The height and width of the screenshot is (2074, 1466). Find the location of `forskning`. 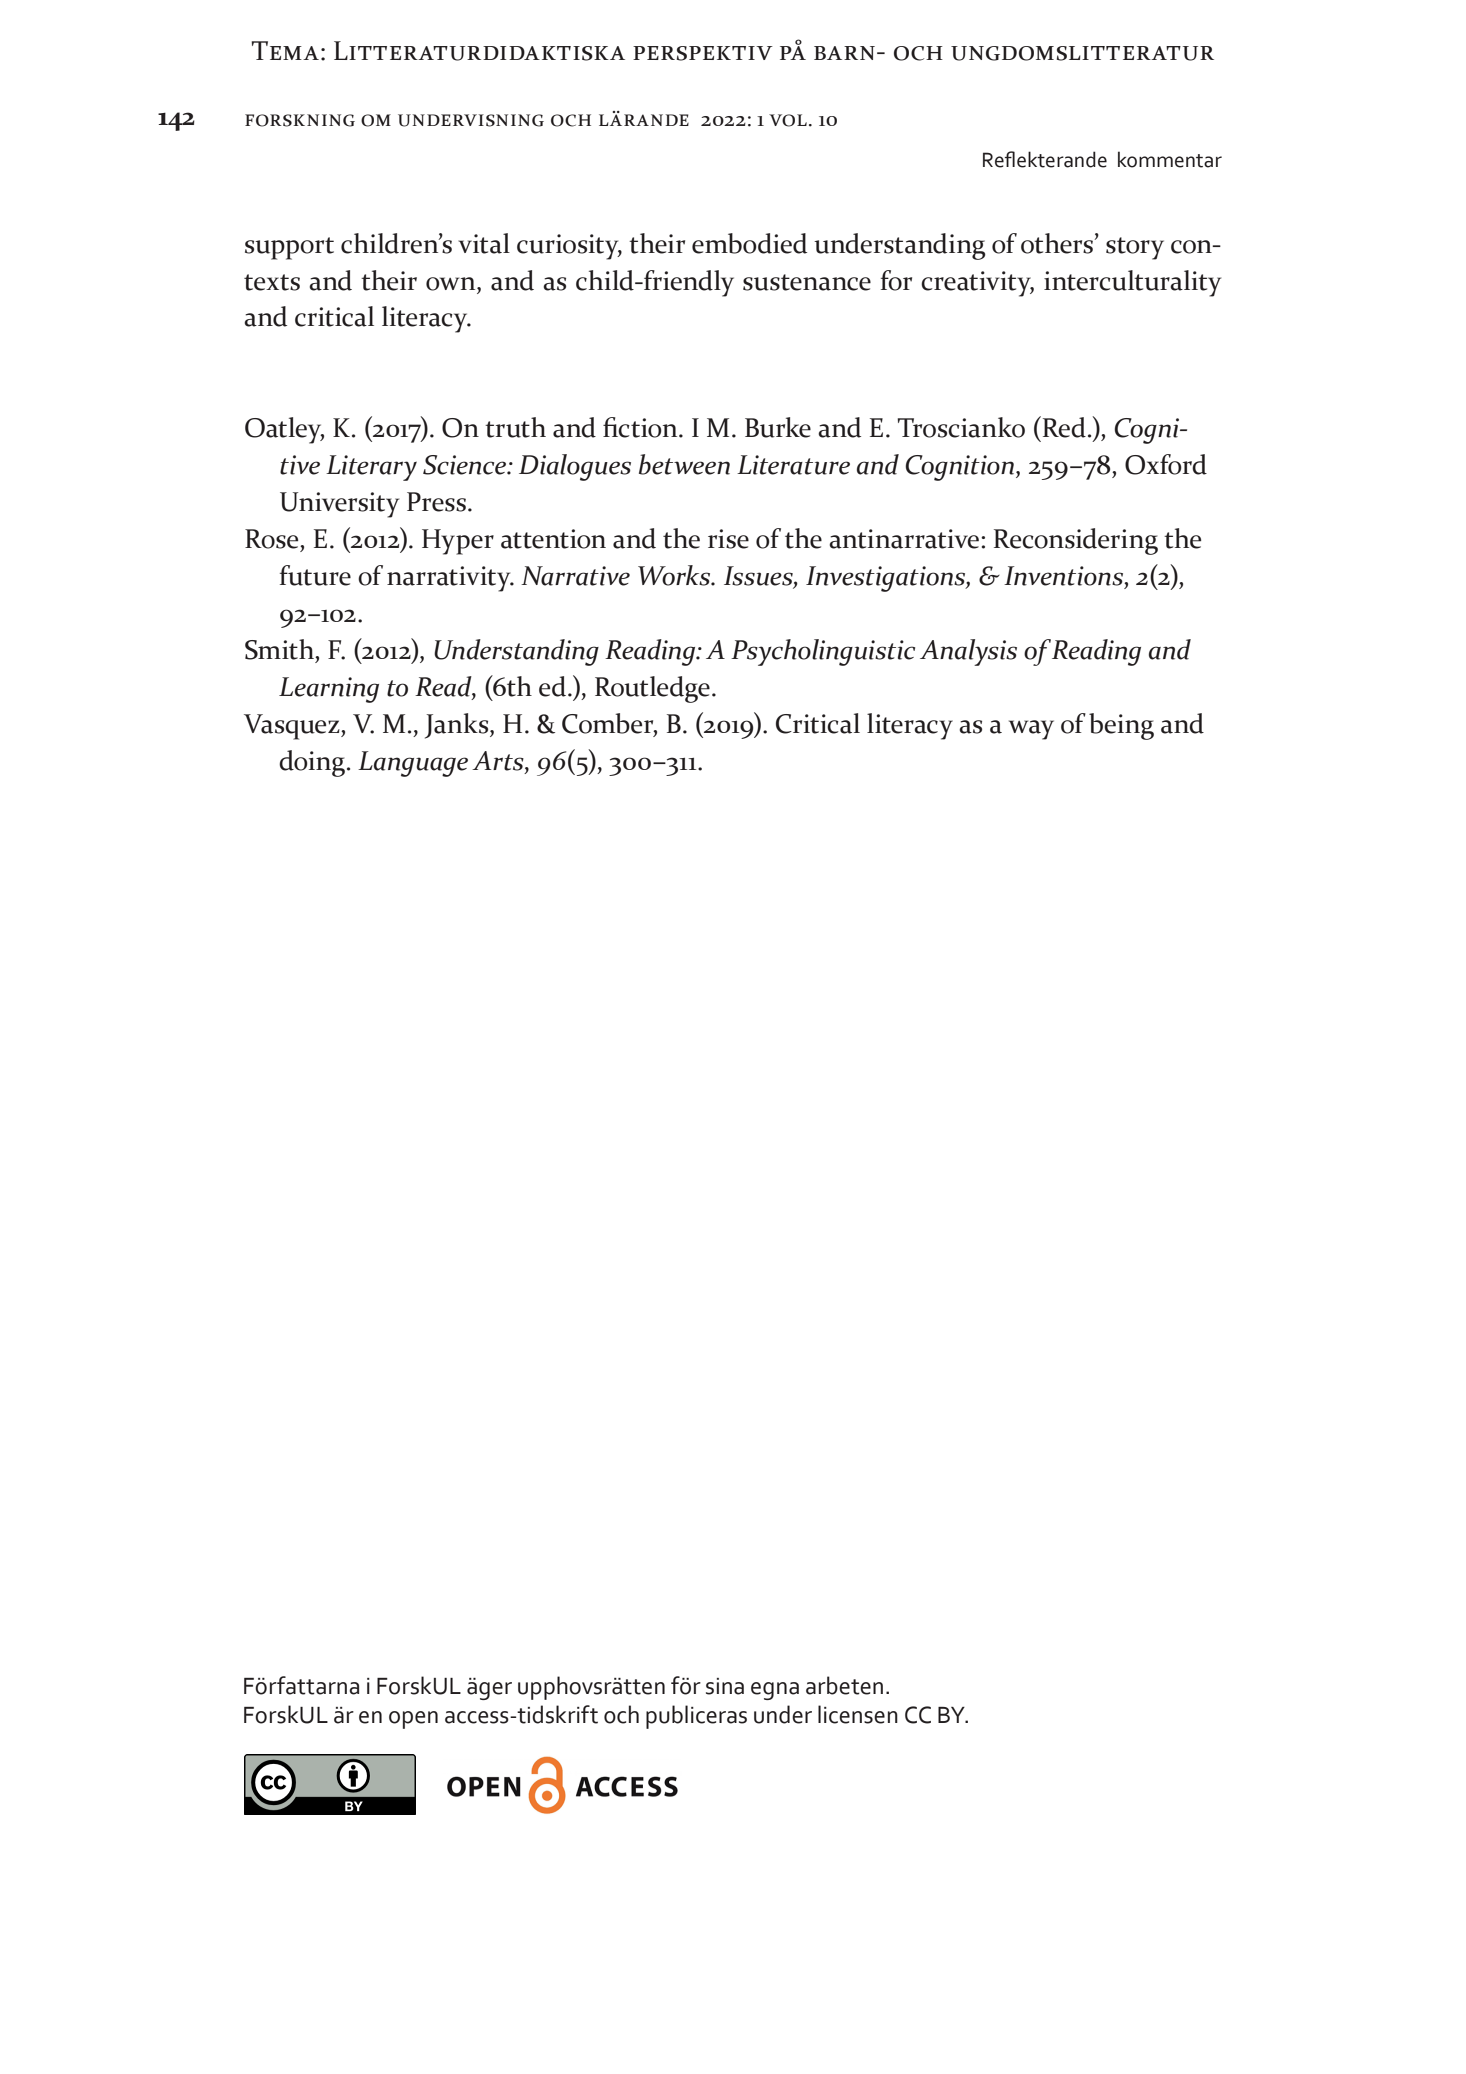

forskning is located at coordinates (300, 120).
